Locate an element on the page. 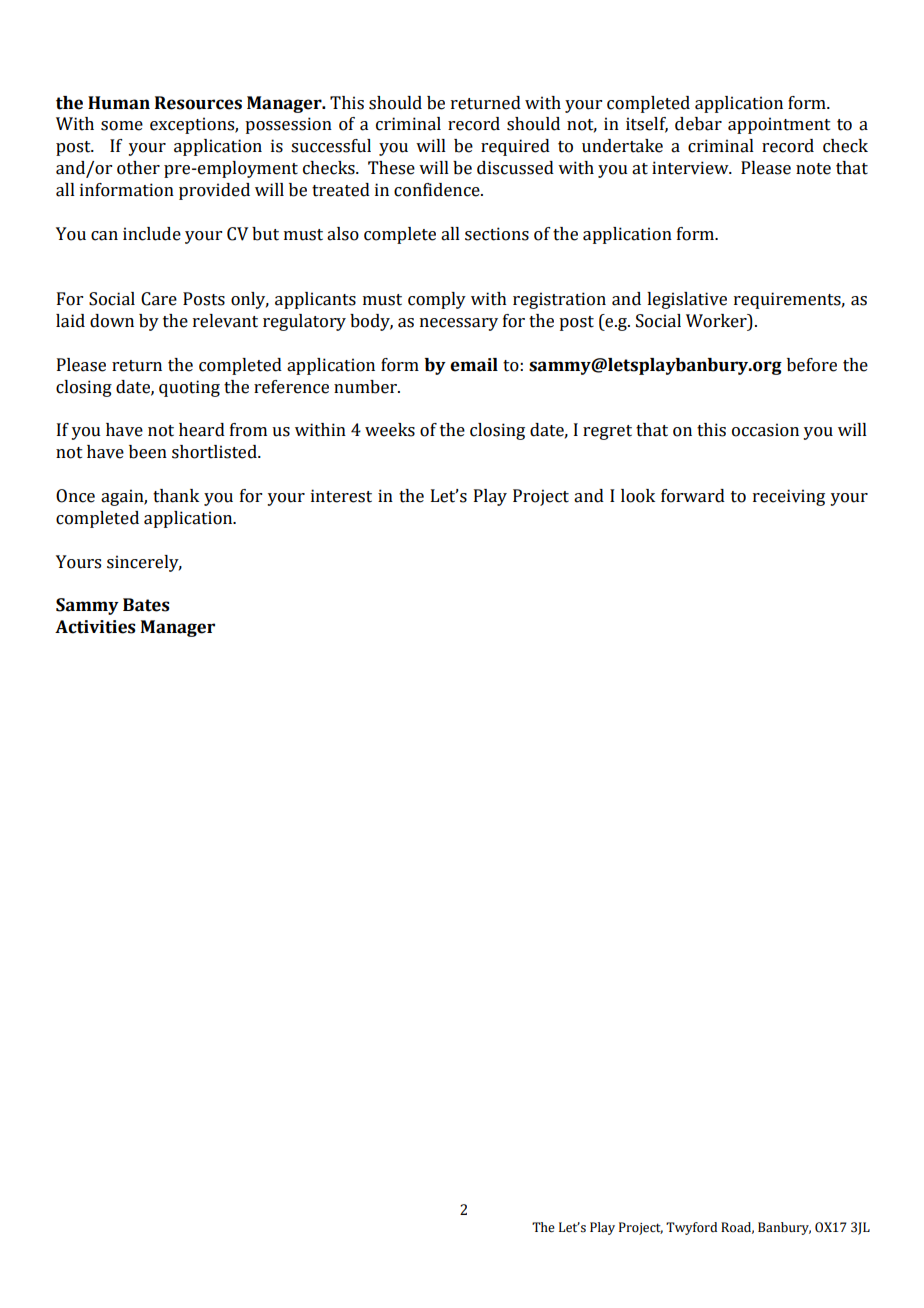 The height and width of the image is (1308, 924). comply is located at coordinates (437, 300).
